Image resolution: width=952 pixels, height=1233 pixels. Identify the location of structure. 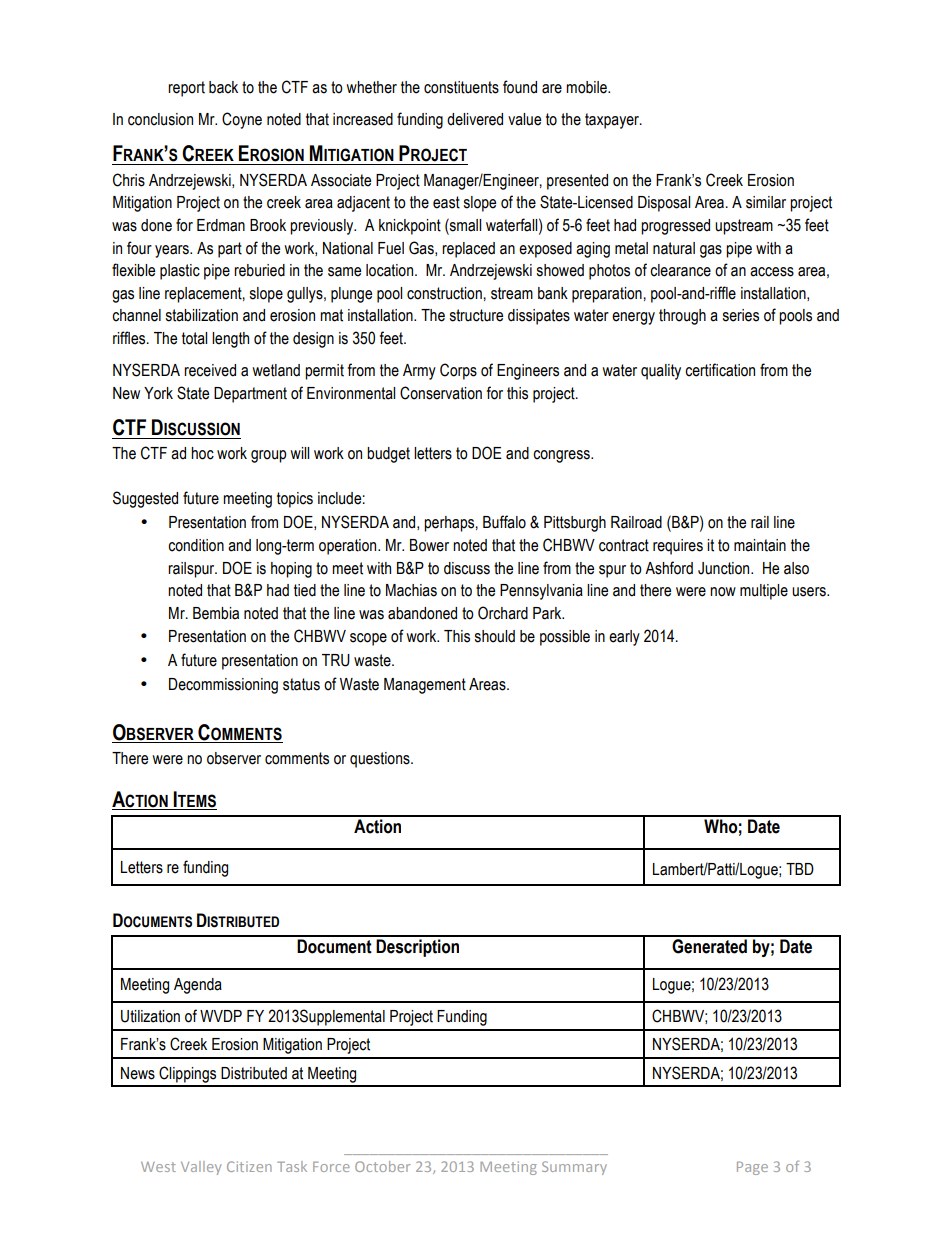
(476, 315).
